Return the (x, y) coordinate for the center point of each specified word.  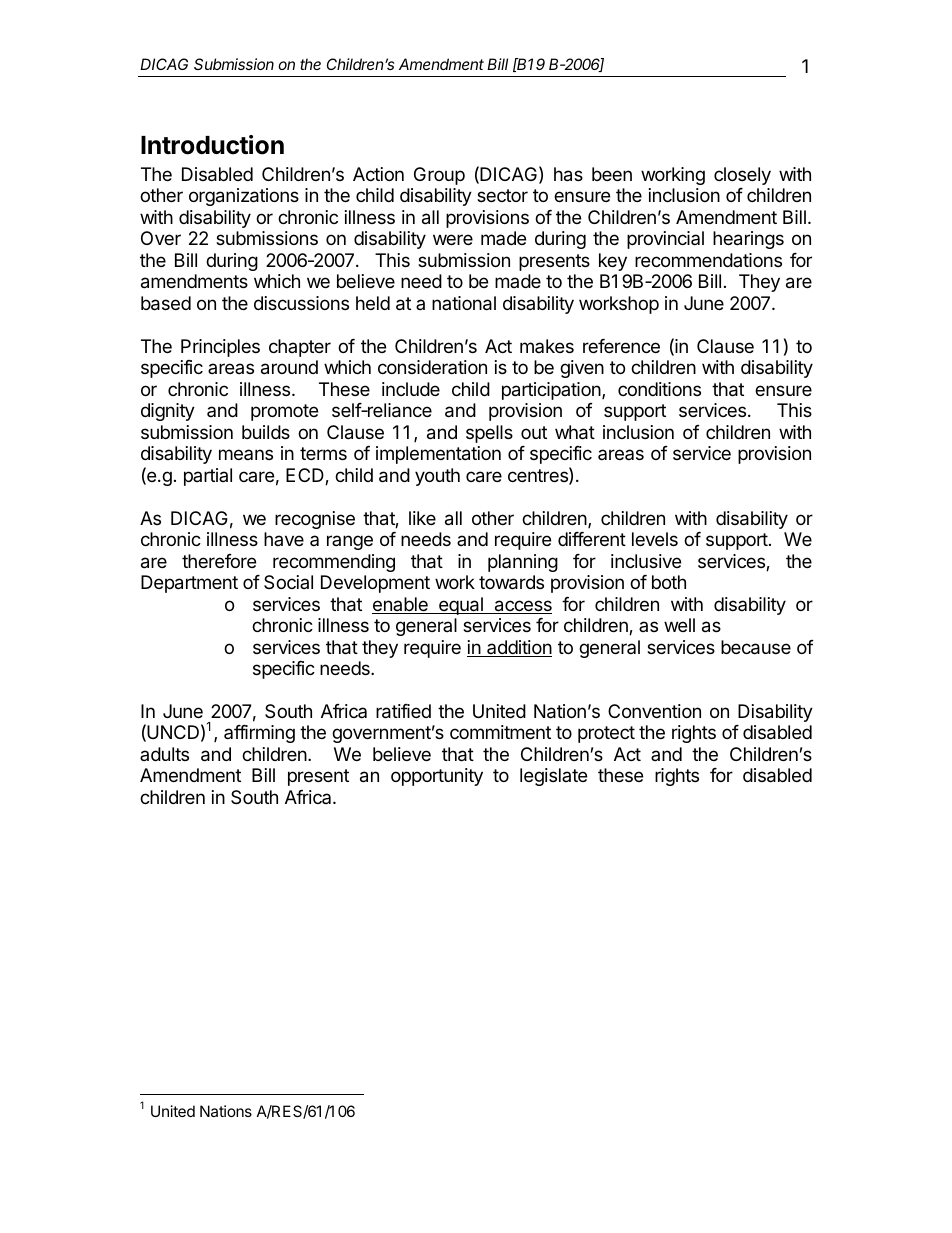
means (246, 454)
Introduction (212, 145)
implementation (438, 455)
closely (742, 176)
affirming (259, 734)
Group (439, 176)
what (575, 432)
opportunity (437, 777)
